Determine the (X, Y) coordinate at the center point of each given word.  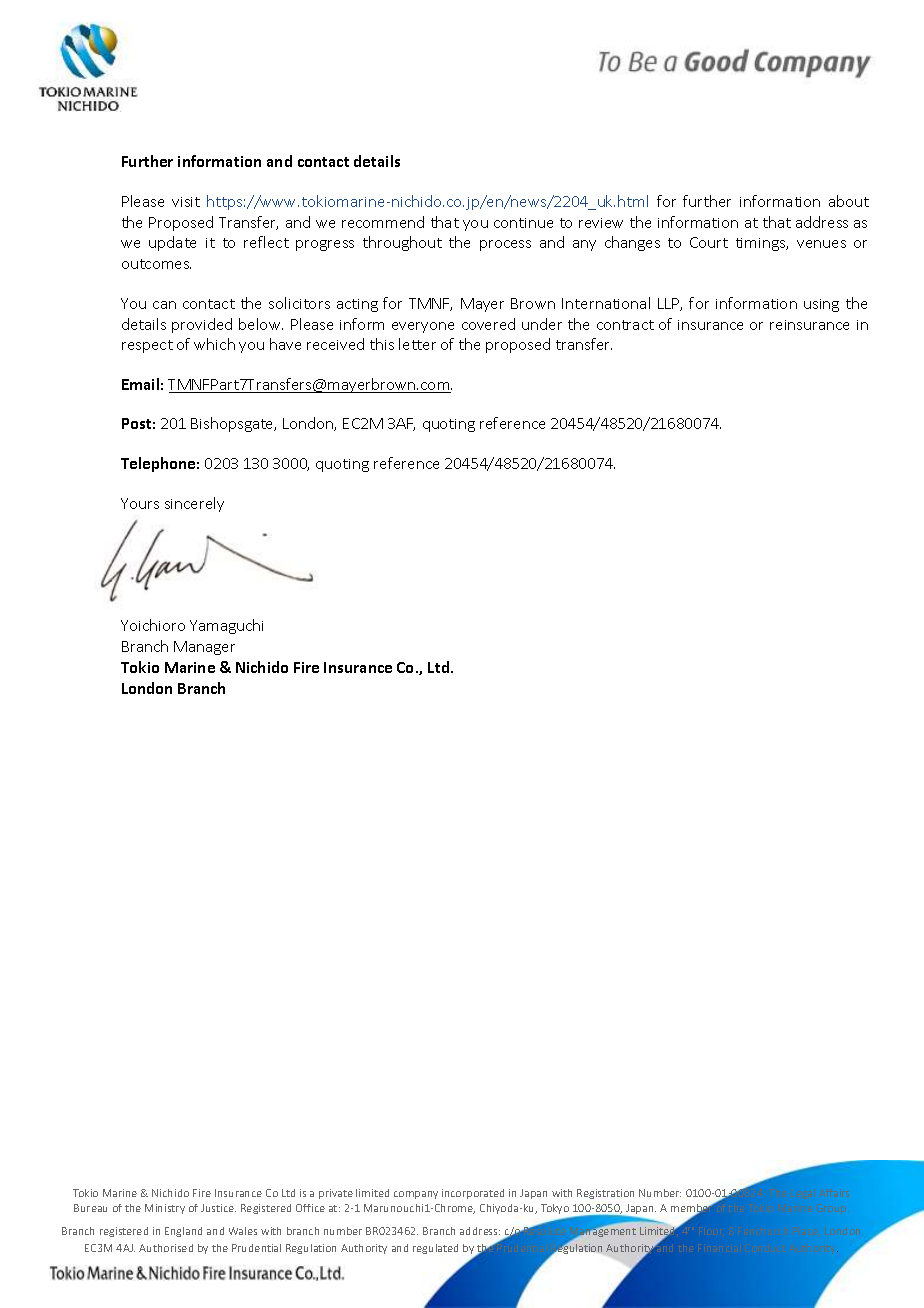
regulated (435, 1249)
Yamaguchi (226, 626)
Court (709, 242)
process (505, 245)
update (172, 243)
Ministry (165, 1209)
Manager (204, 648)
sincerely (194, 504)
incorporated (473, 1194)
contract (625, 325)
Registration (605, 1194)
